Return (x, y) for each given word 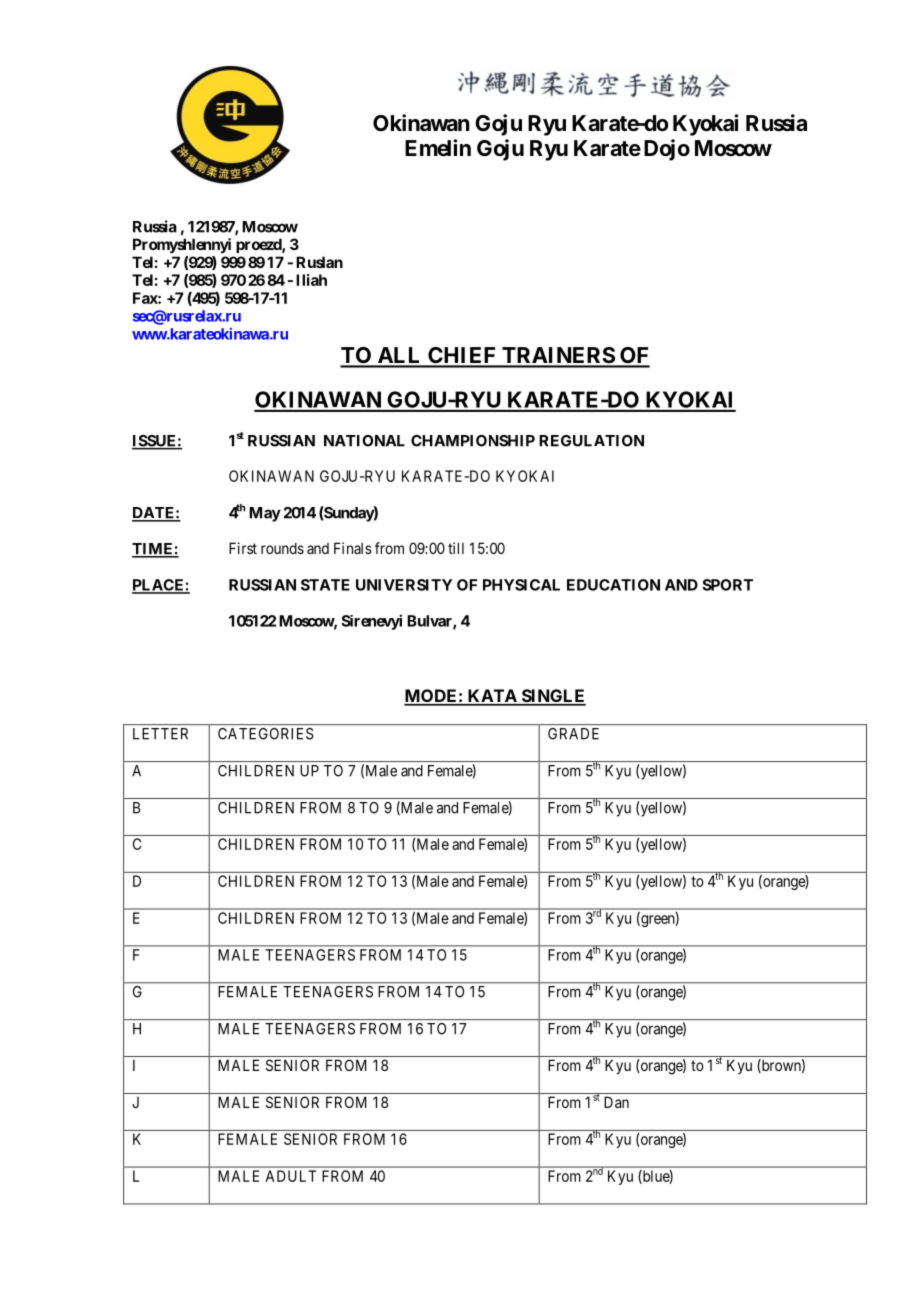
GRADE (573, 734)
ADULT (290, 1176)
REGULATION (591, 441)
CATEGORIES (265, 734)
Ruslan (319, 262)
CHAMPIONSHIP (473, 441)
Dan (616, 1102)
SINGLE (552, 697)
